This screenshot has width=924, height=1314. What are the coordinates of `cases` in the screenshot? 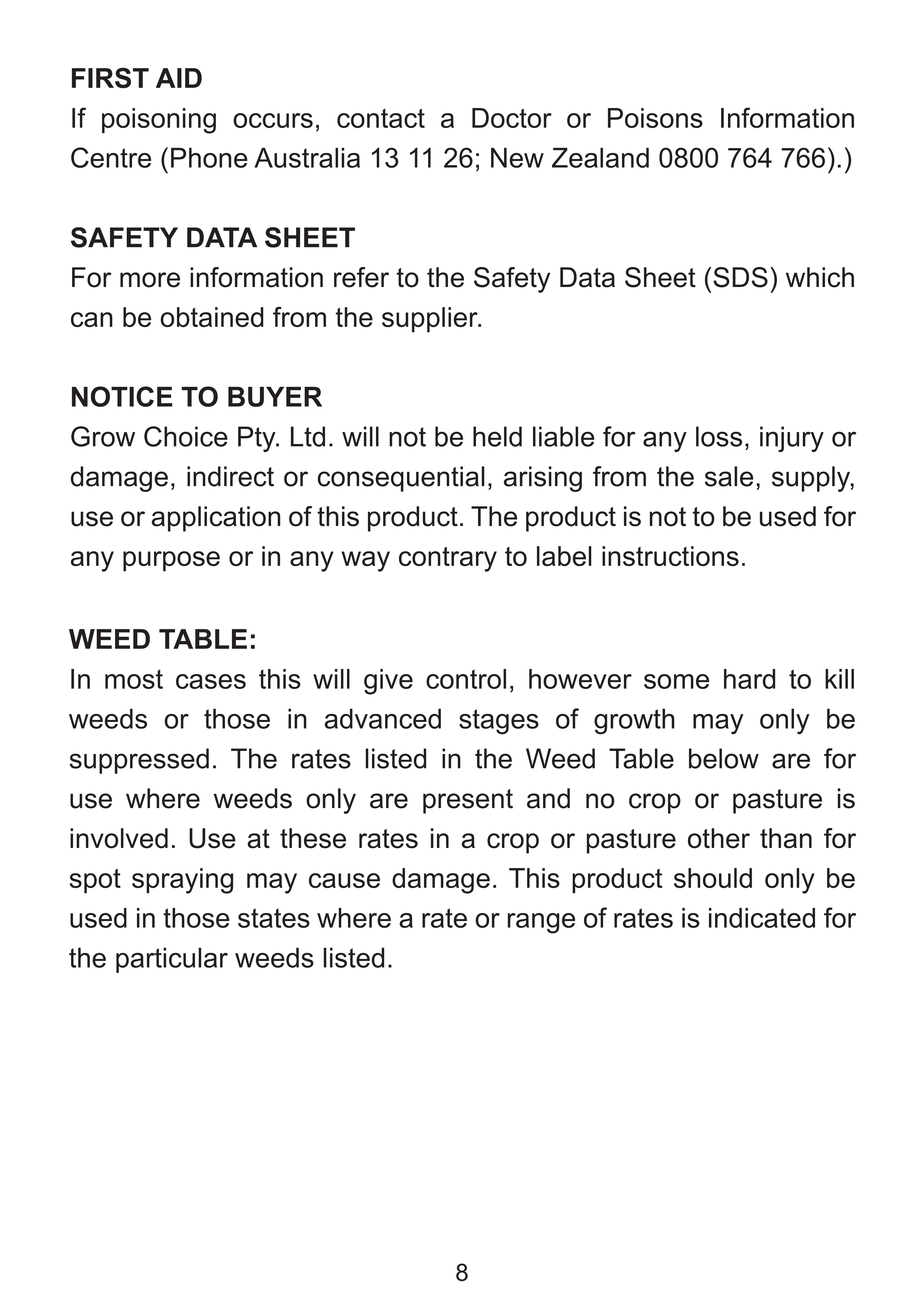 It's located at (211, 681).
